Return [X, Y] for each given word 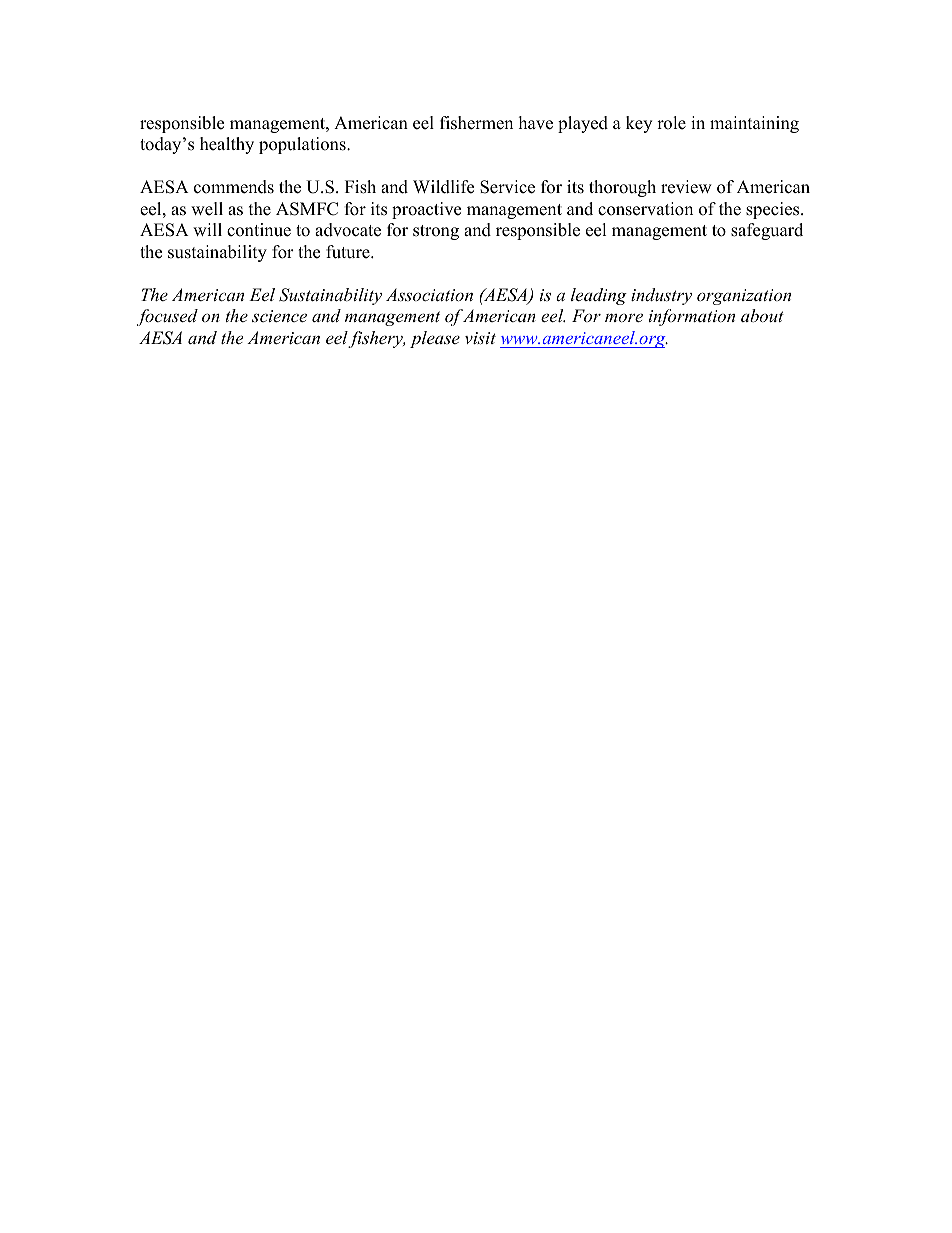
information [692, 317]
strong [436, 232]
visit [480, 338]
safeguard [767, 231]
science [279, 316]
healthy [227, 145]
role [671, 123]
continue [259, 230]
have [536, 123]
